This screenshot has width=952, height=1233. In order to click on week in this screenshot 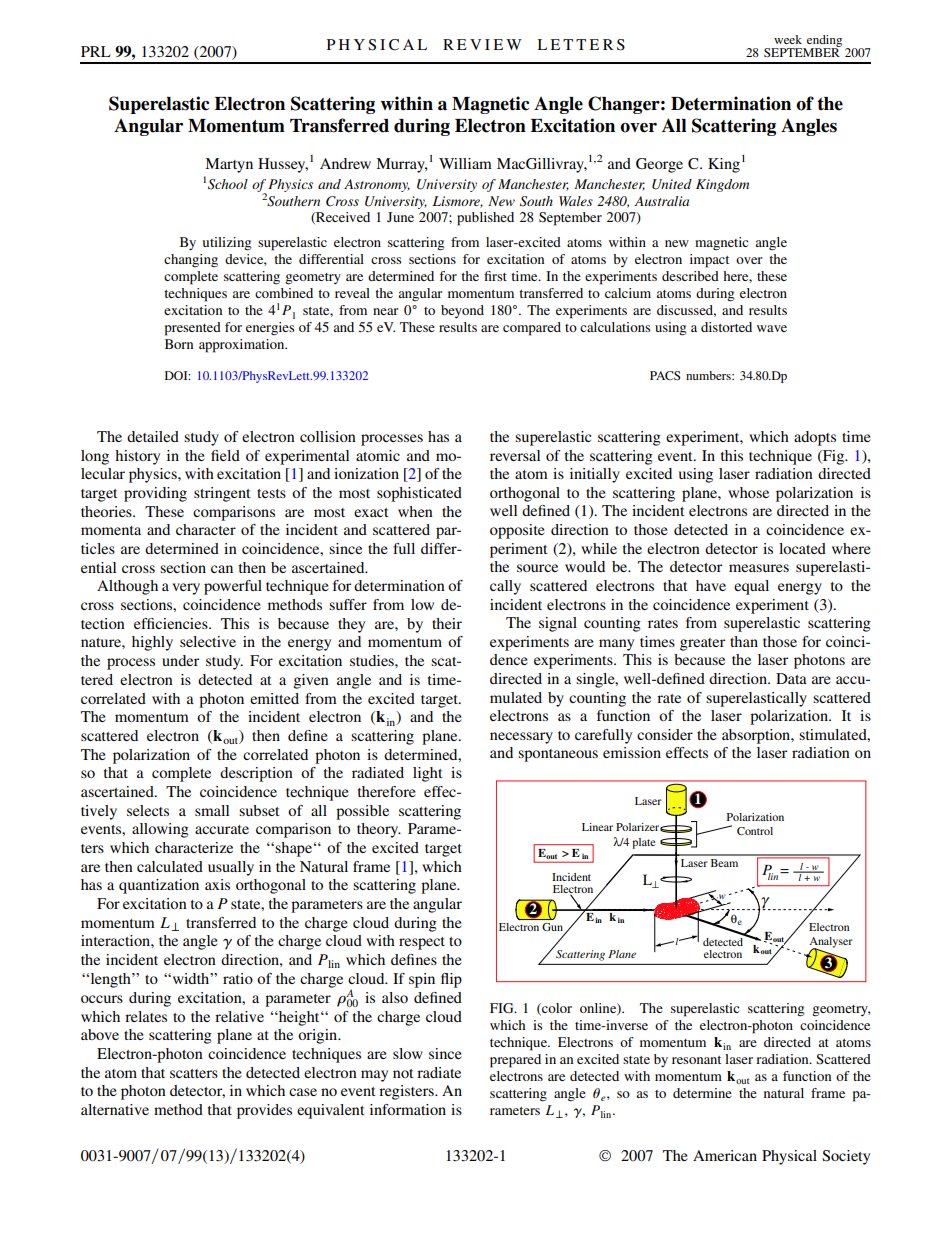, I will do `click(788, 39)`.
